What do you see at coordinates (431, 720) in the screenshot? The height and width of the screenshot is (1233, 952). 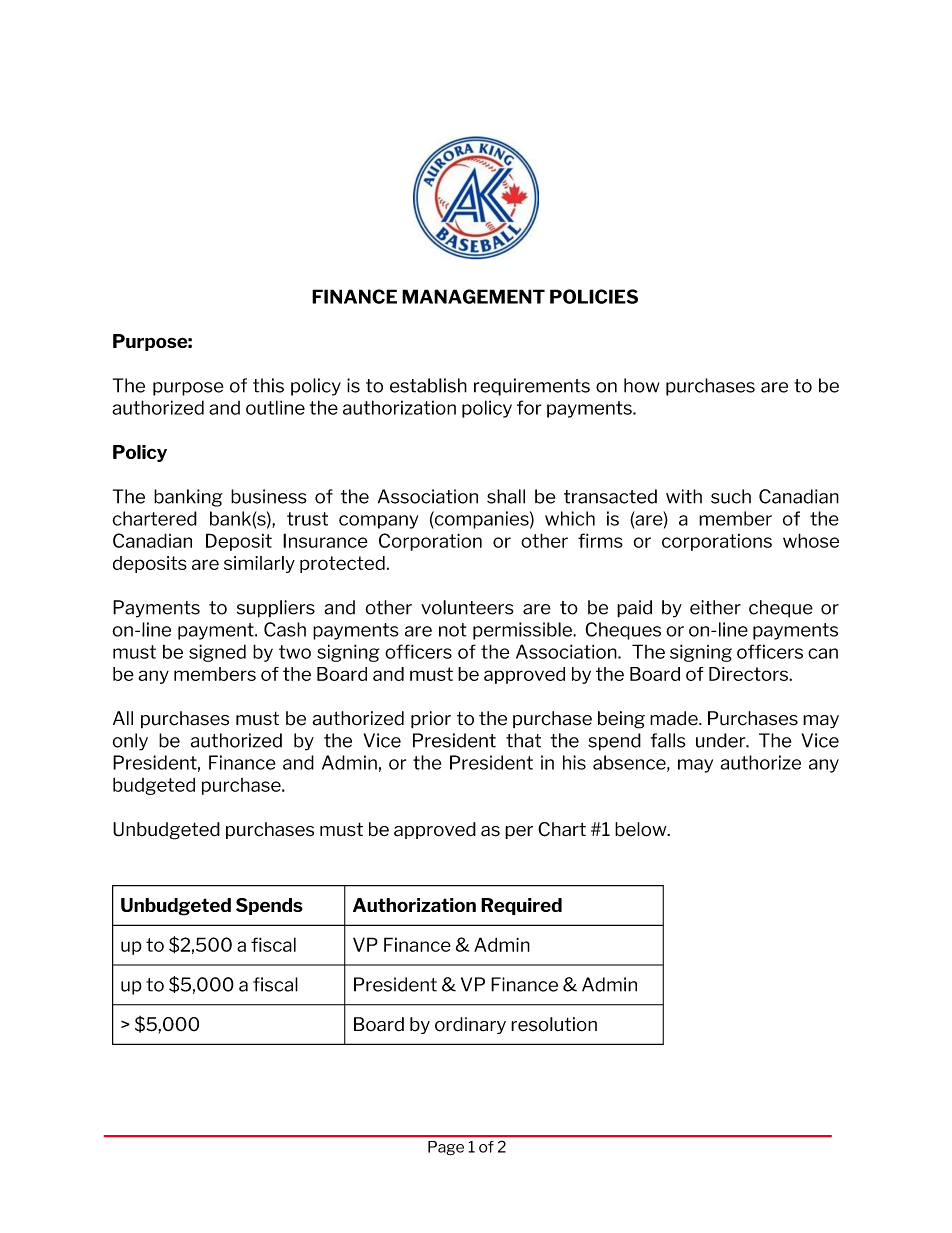 I see `prior` at bounding box center [431, 720].
